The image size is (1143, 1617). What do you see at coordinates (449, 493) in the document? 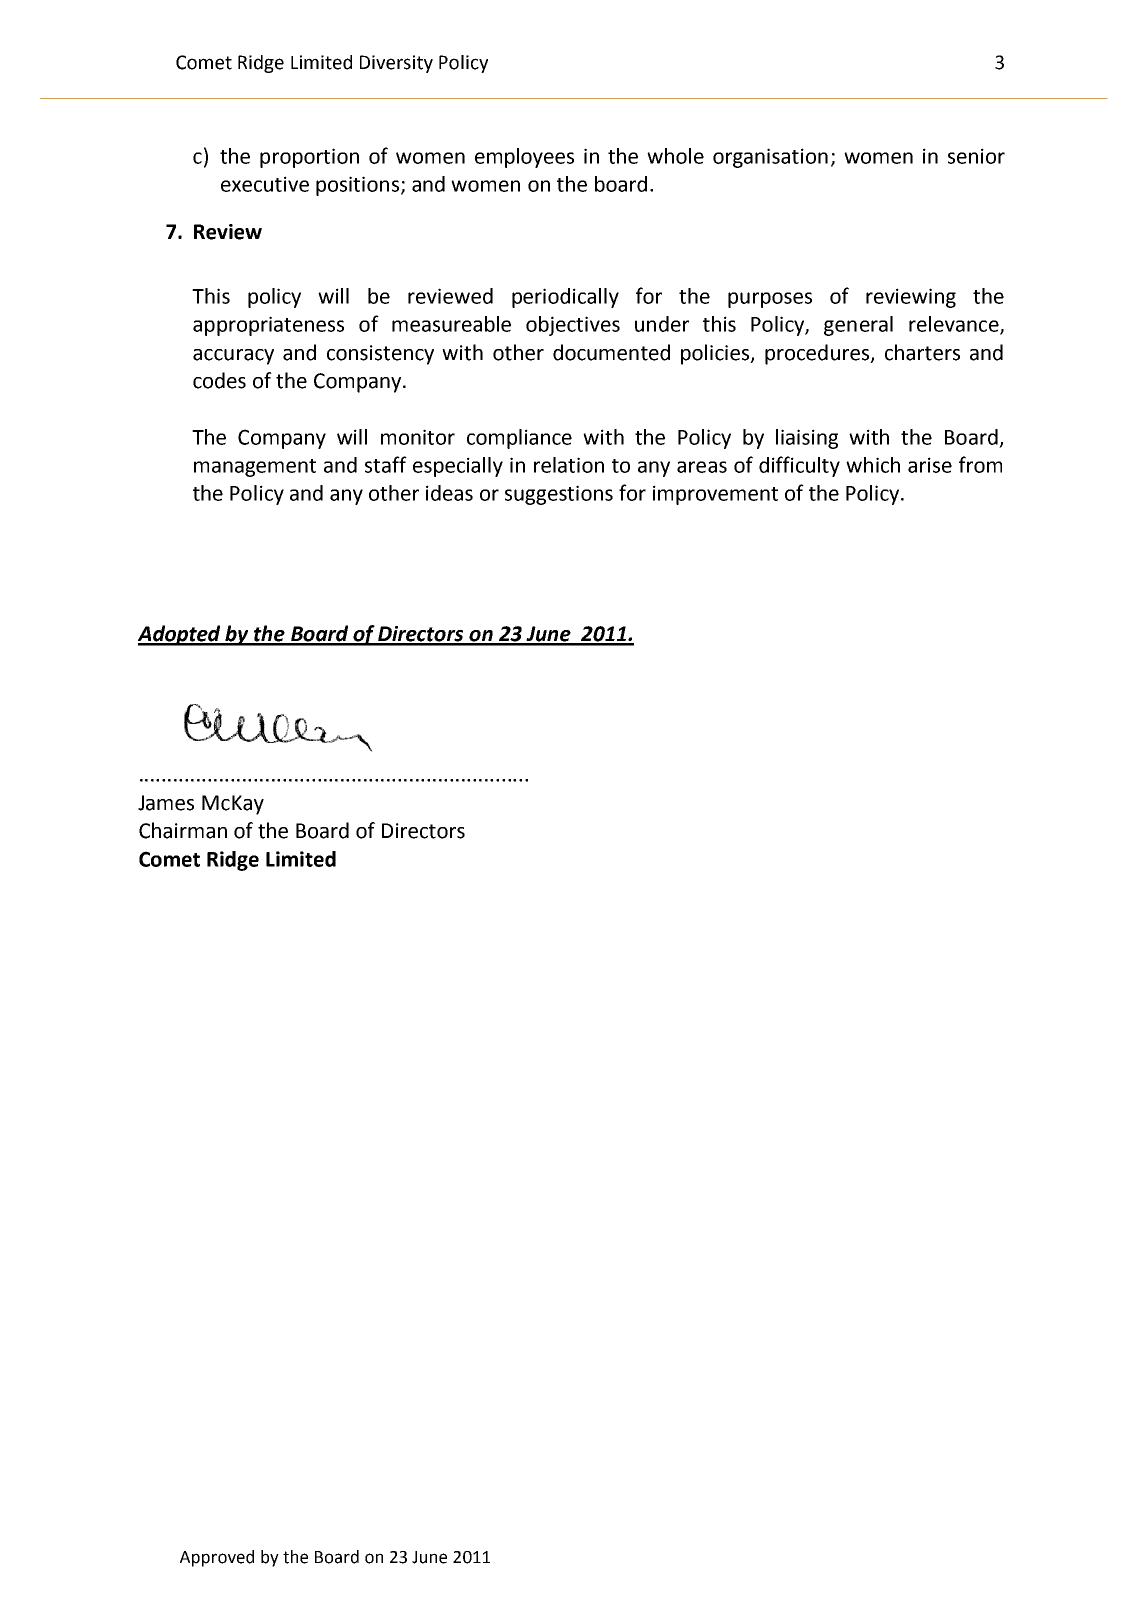
I see `ideas` at bounding box center [449, 493].
